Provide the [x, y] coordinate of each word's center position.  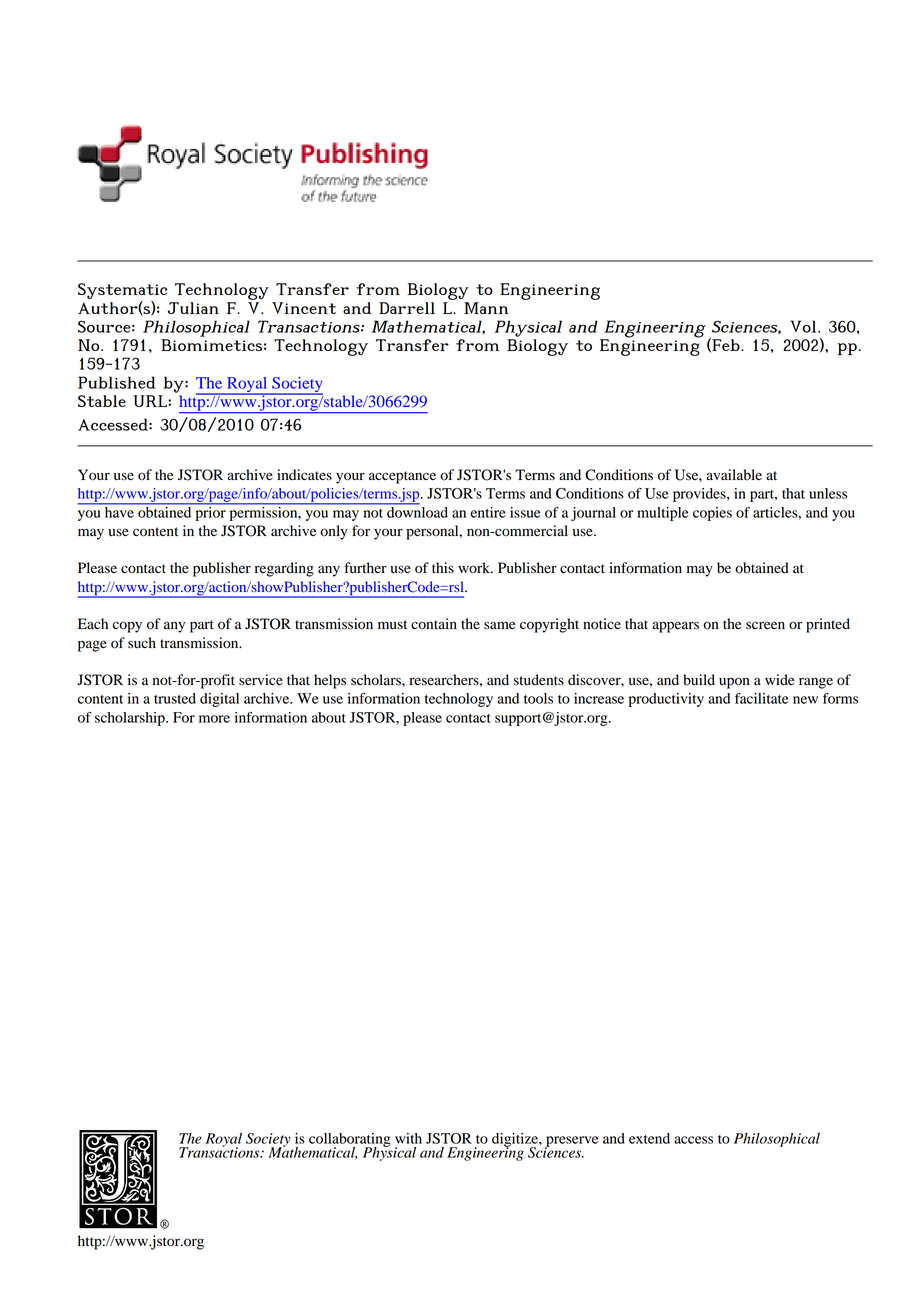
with [408, 1138]
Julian [193, 308]
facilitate [762, 698]
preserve [571, 1142]
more [214, 719]
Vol [804, 326]
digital [219, 700]
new [805, 700]
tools [538, 698]
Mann [486, 308]
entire [488, 512]
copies [712, 514]
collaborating [350, 1141]
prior [210, 512]
